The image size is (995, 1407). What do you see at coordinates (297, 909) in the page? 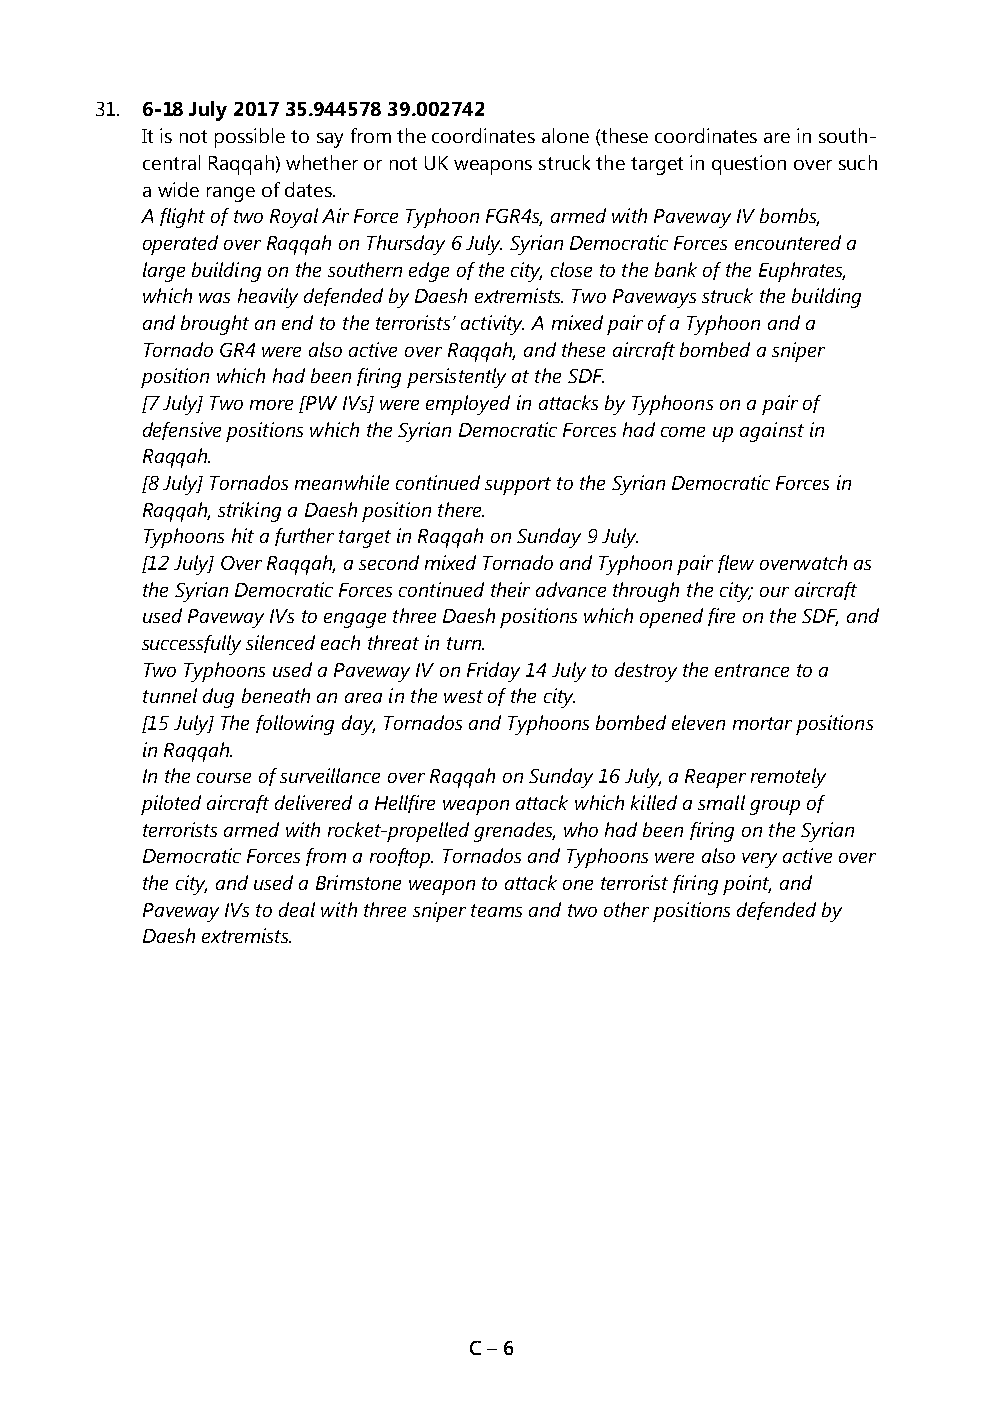
I see `deal` at bounding box center [297, 909].
